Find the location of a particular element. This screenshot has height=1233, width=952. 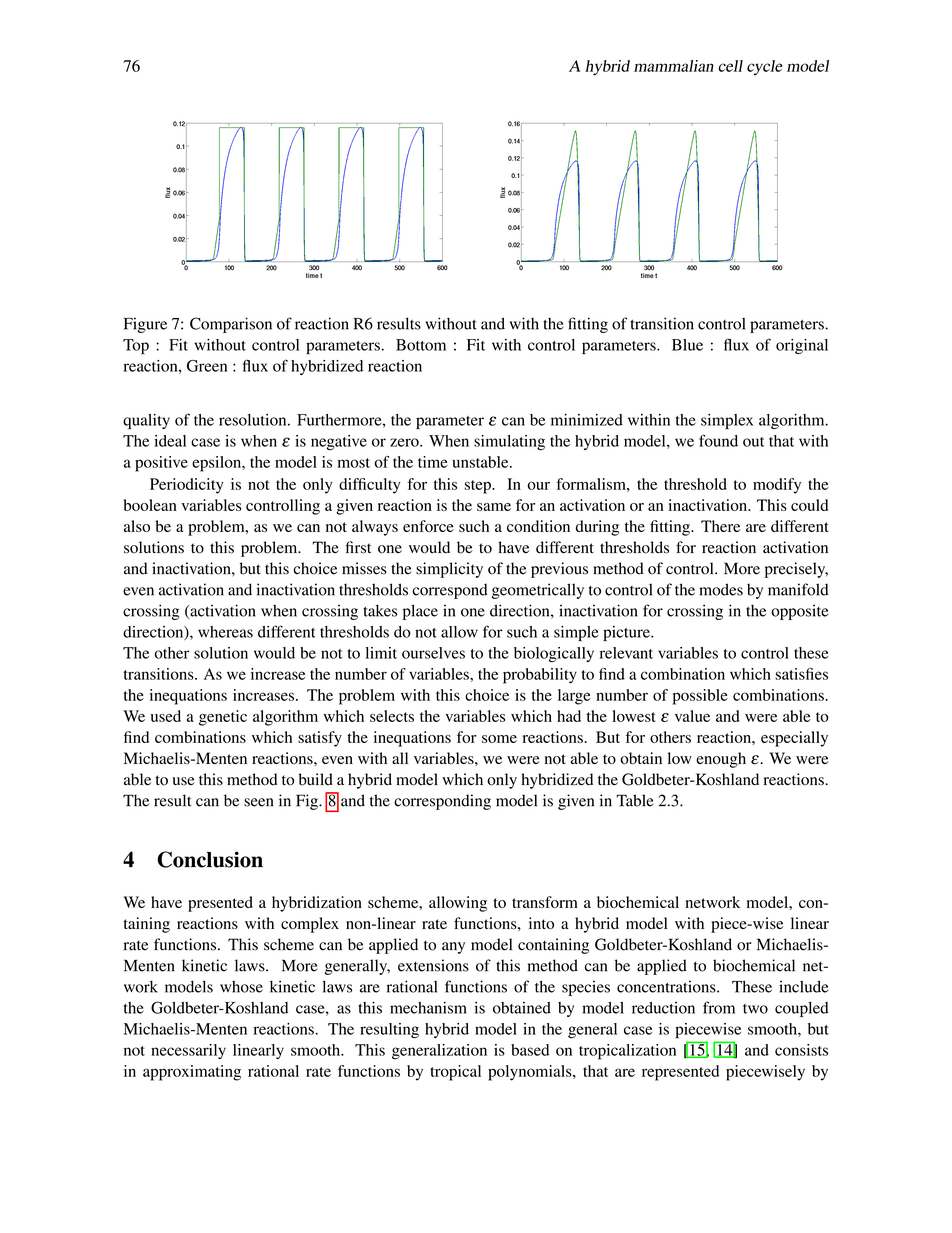

Bottom is located at coordinates (421, 345).
